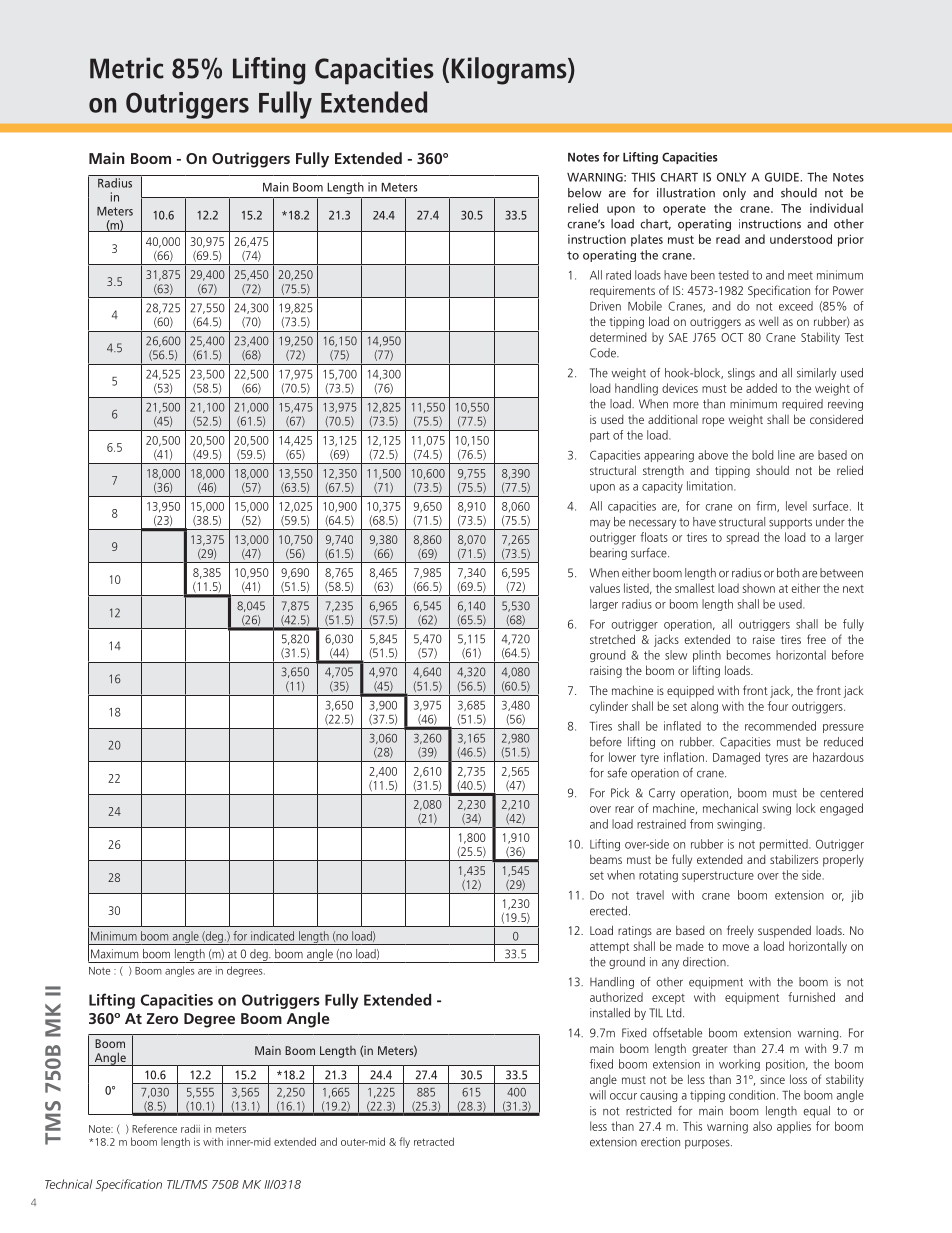 This screenshot has width=952, height=1233. Describe the element at coordinates (127, 68) in the screenshot. I see `Metric` at that location.
